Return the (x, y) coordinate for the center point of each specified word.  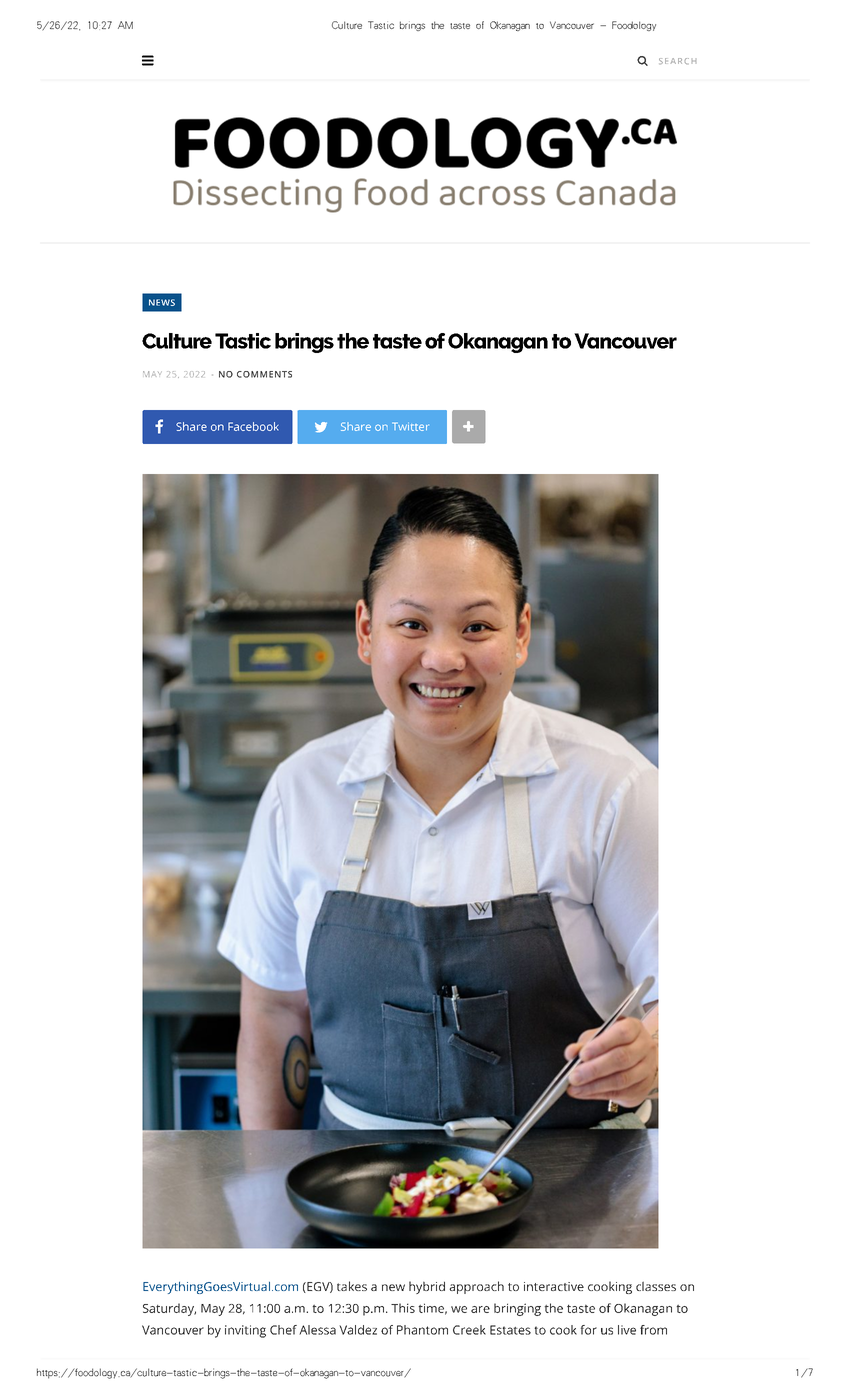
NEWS (162, 302)
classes (656, 1286)
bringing (517, 1309)
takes (352, 1286)
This (403, 1308)
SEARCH (677, 61)
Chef (283, 1330)
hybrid (427, 1287)
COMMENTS (264, 374)
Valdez (358, 1330)
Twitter (410, 426)
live (627, 1330)
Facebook (253, 426)
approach (476, 1287)
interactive (554, 1286)
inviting (245, 1331)
